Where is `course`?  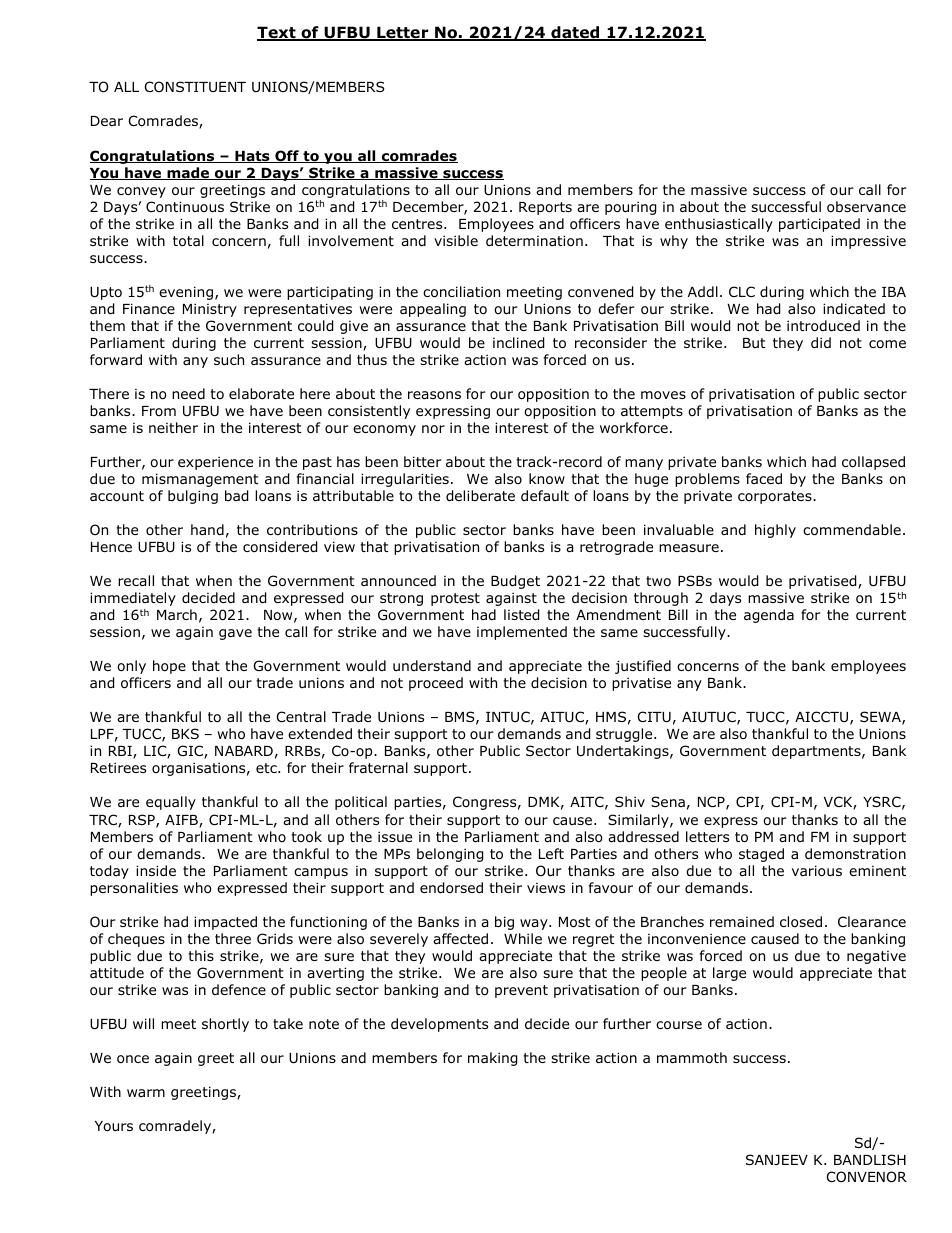 course is located at coordinates (679, 1025).
